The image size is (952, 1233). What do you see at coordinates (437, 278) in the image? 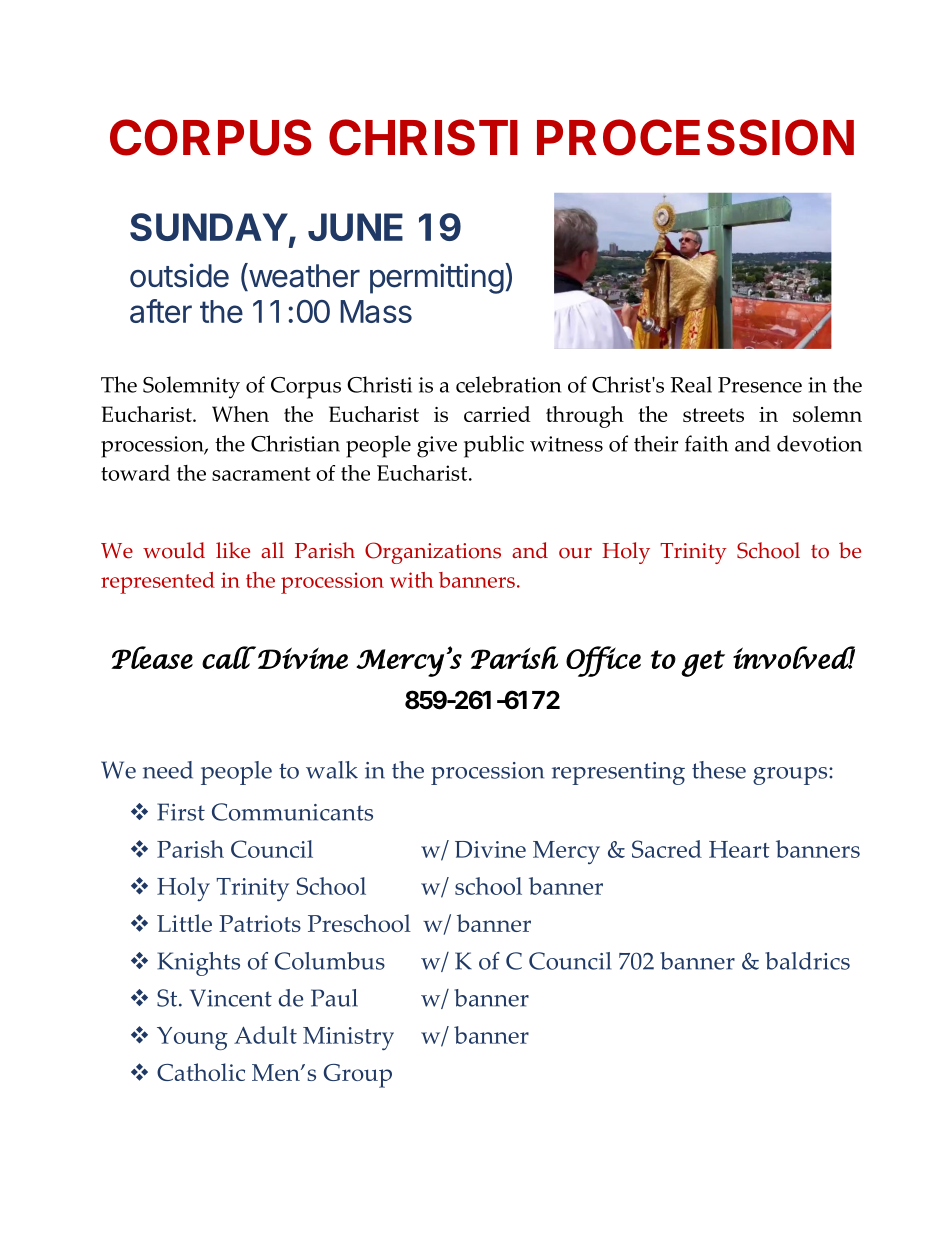
I see `permitting` at bounding box center [437, 278].
